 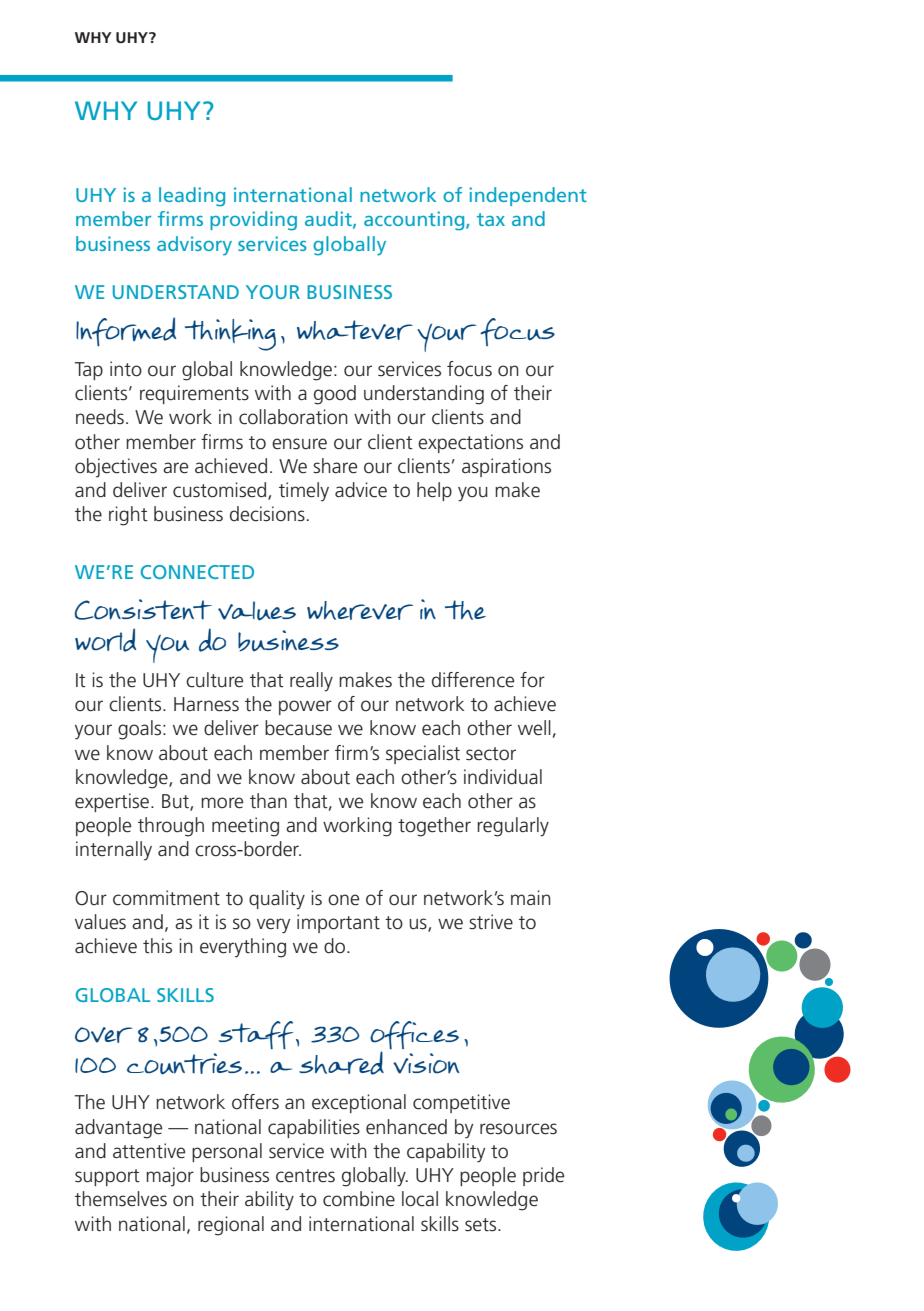 What do you see at coordinates (143, 609) in the page?
I see `Consistent` at bounding box center [143, 609].
